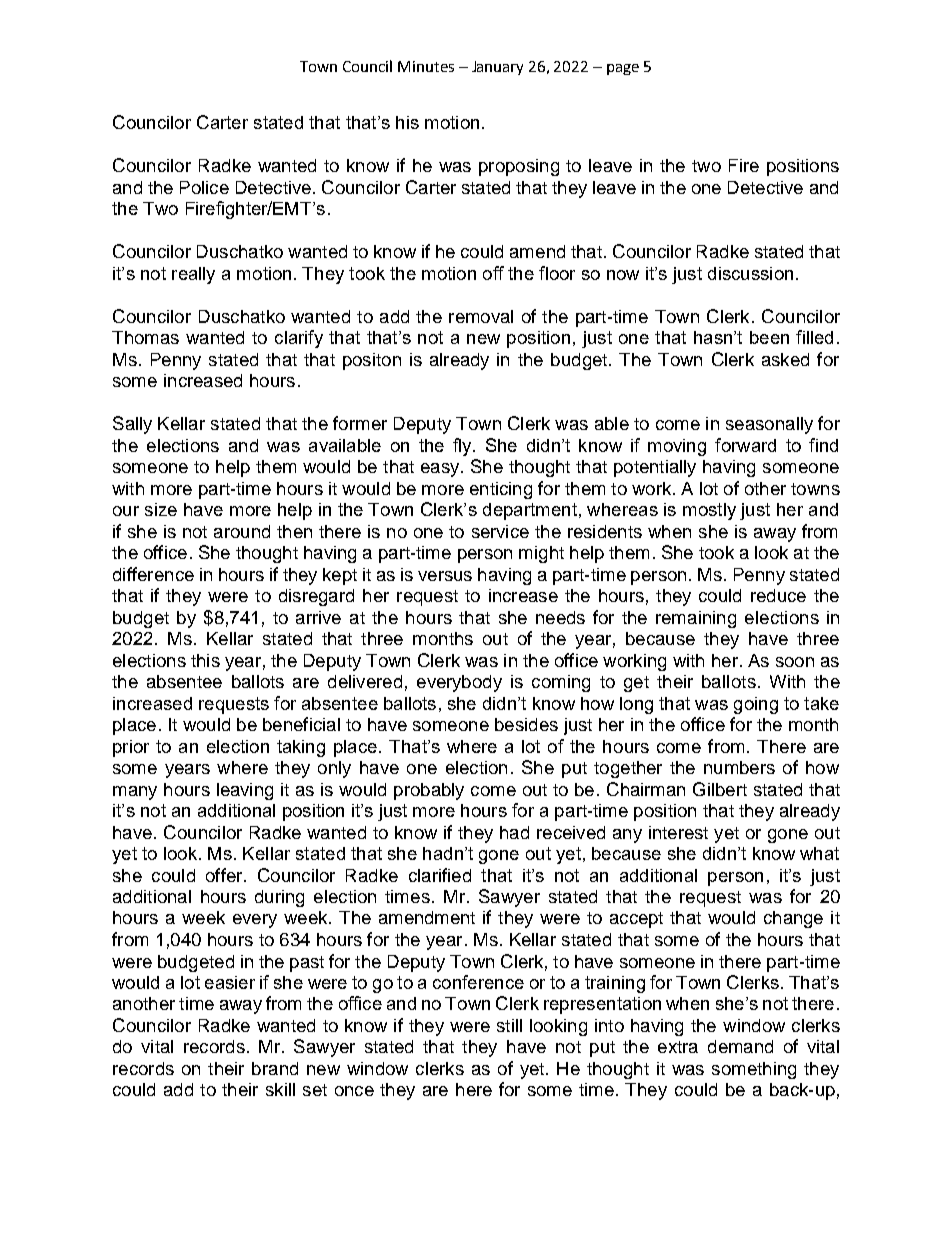 Image resolution: width=952 pixels, height=1233 pixels. I want to click on Thomas, so click(145, 337).
